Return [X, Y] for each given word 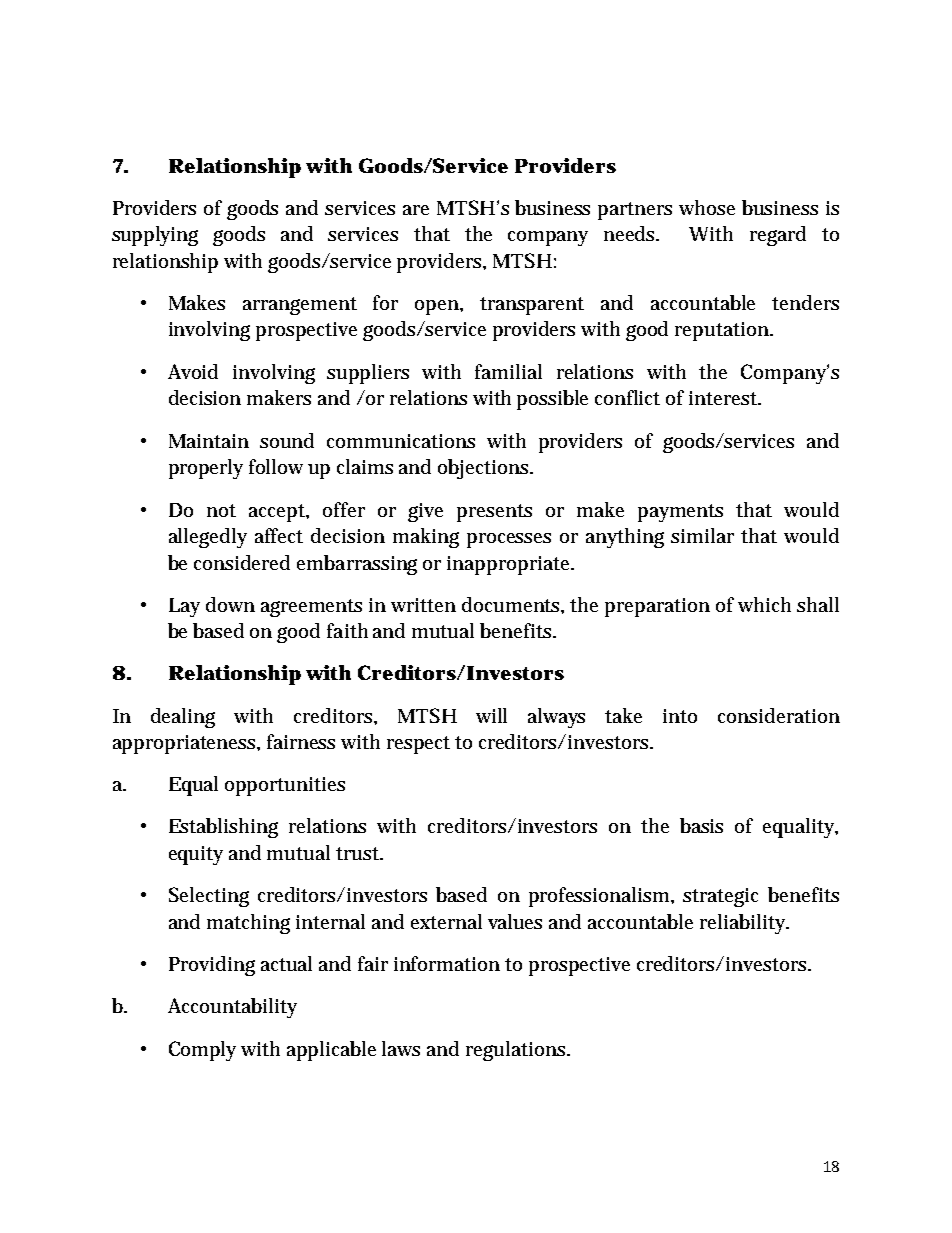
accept [279, 513]
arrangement [300, 306]
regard [778, 236]
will [491, 715]
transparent [532, 306]
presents [494, 513]
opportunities [285, 786]
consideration [779, 715]
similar [702, 535]
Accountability [232, 1008]
